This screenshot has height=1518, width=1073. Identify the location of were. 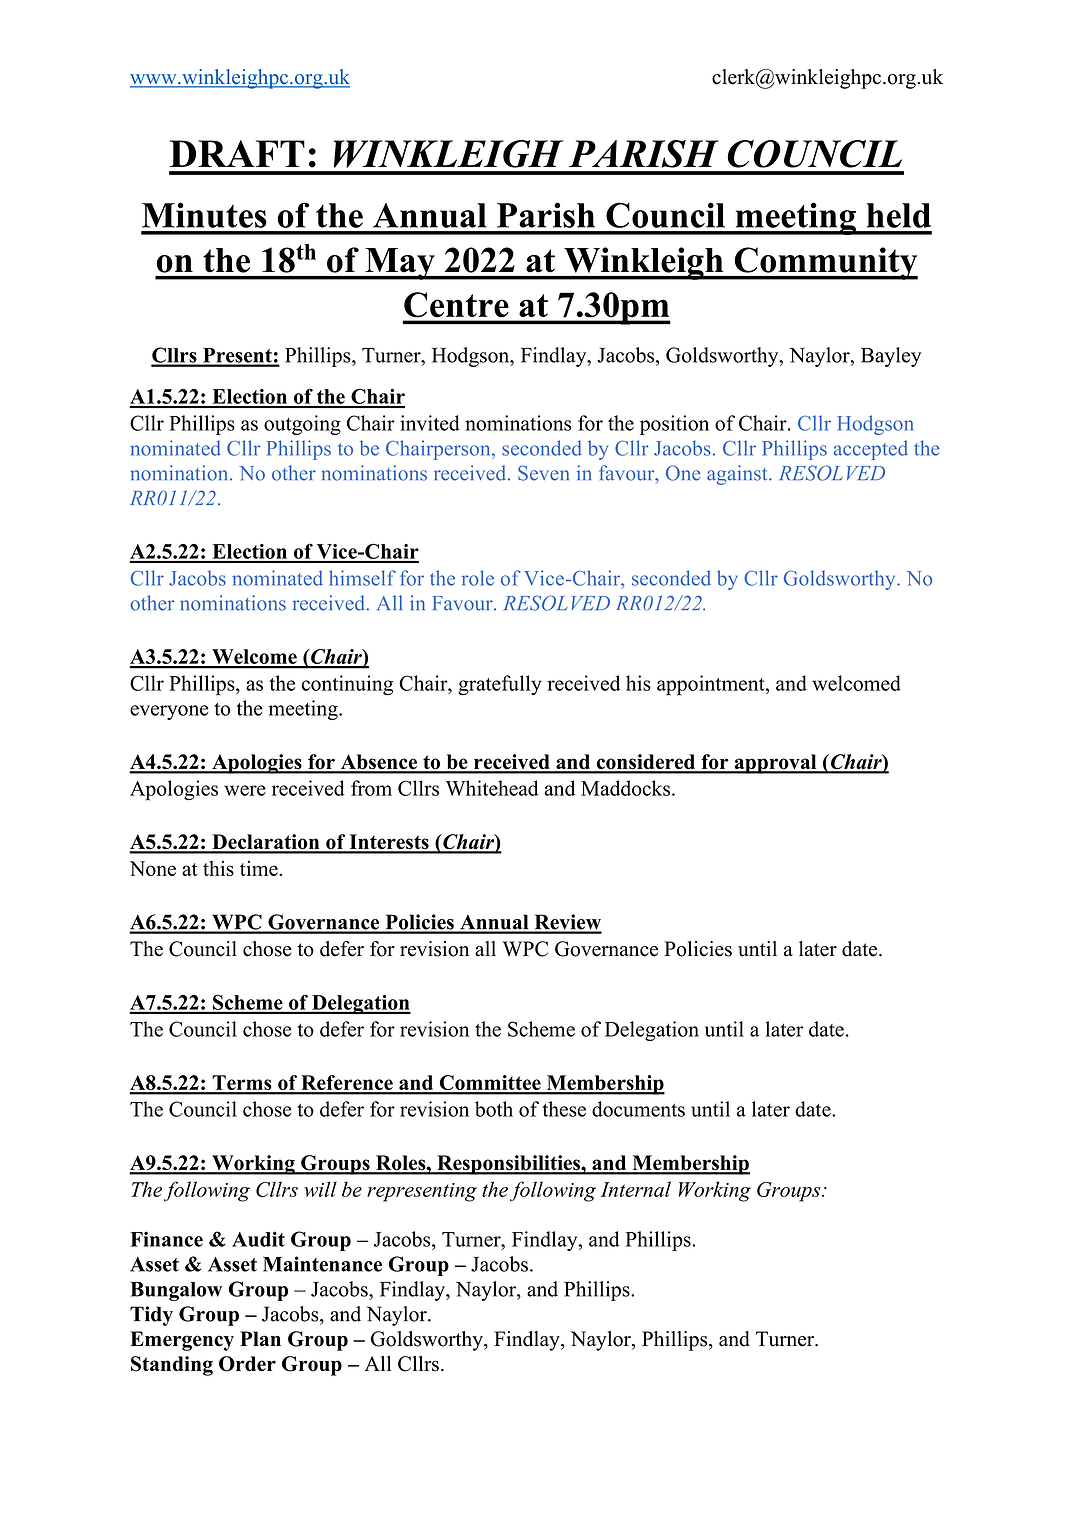
(245, 790).
